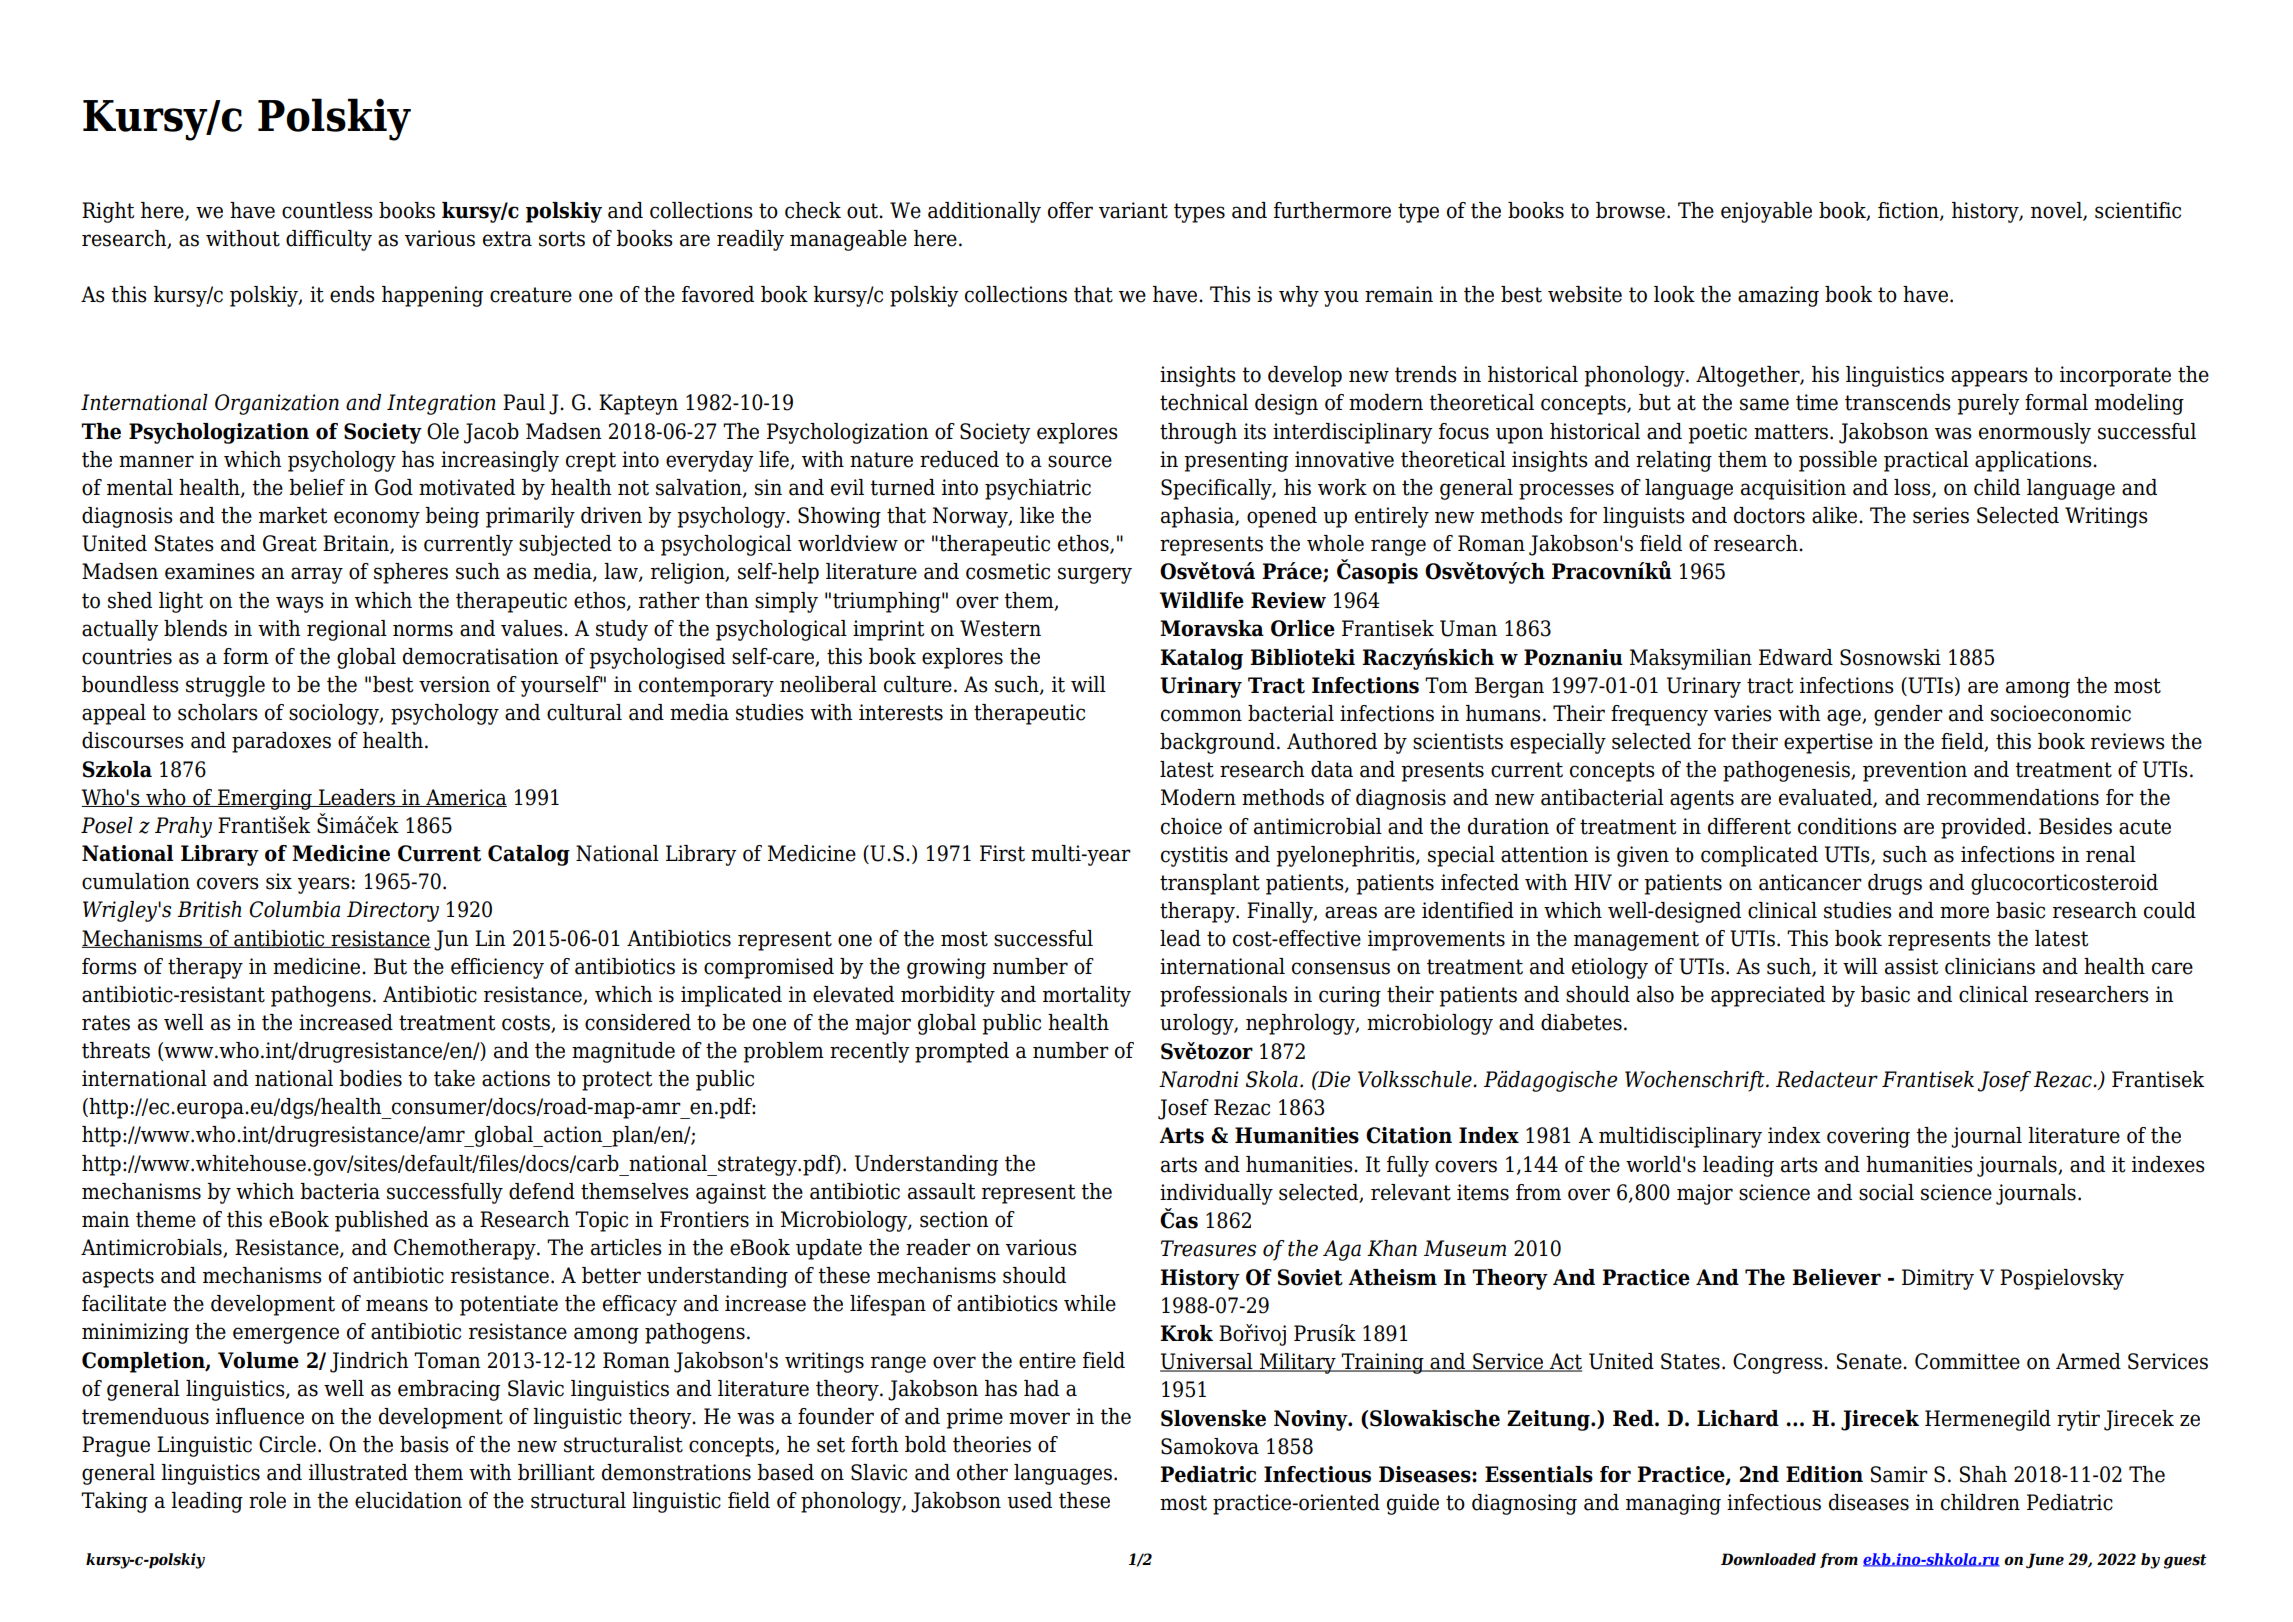  I want to click on difficulty, so click(329, 240).
